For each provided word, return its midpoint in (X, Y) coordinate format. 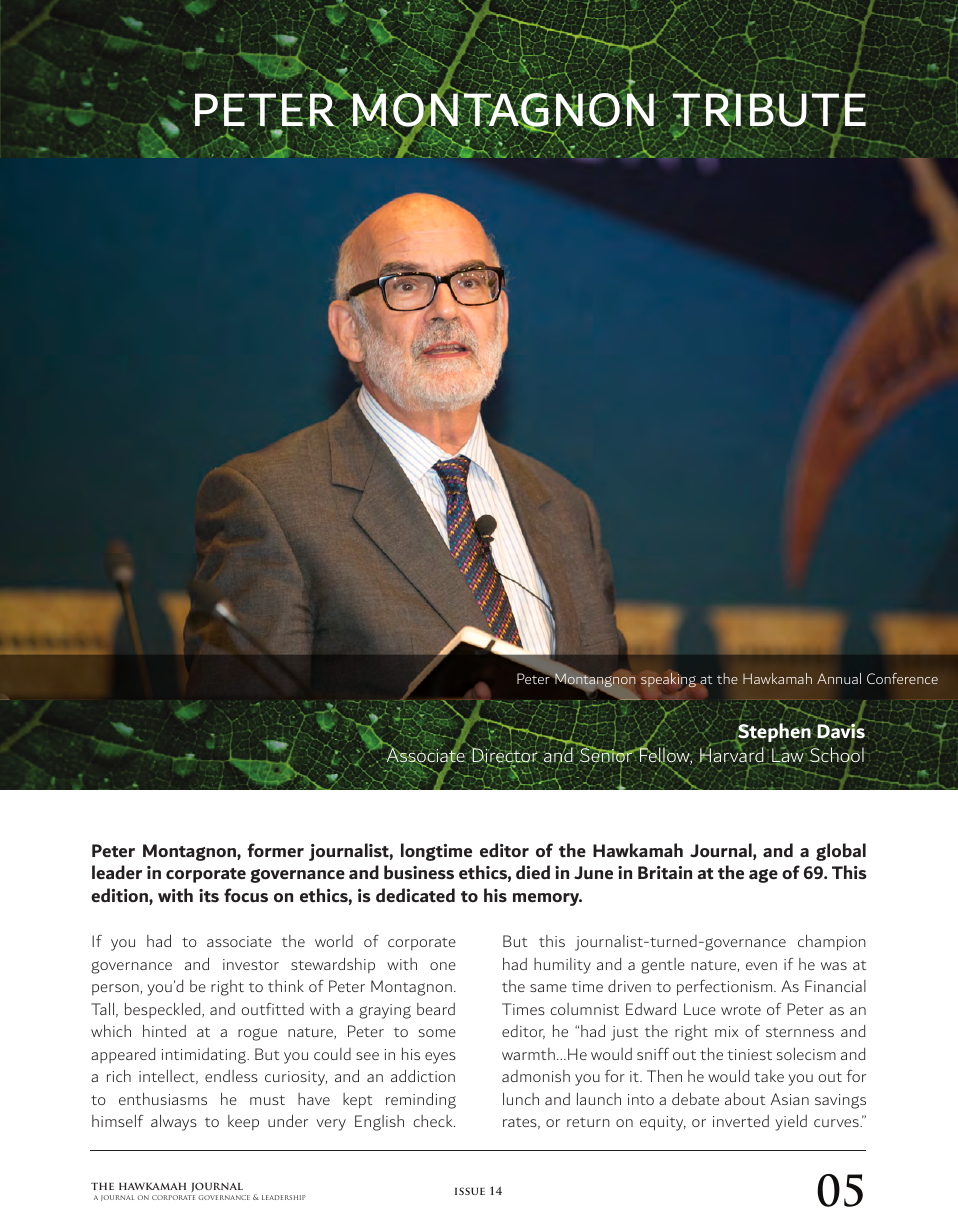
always (174, 1123)
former (275, 850)
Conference (902, 678)
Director (504, 756)
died (533, 872)
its (209, 896)
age (763, 876)
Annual (839, 678)
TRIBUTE (768, 110)
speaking (668, 680)
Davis (841, 730)
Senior (607, 755)
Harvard (732, 755)
